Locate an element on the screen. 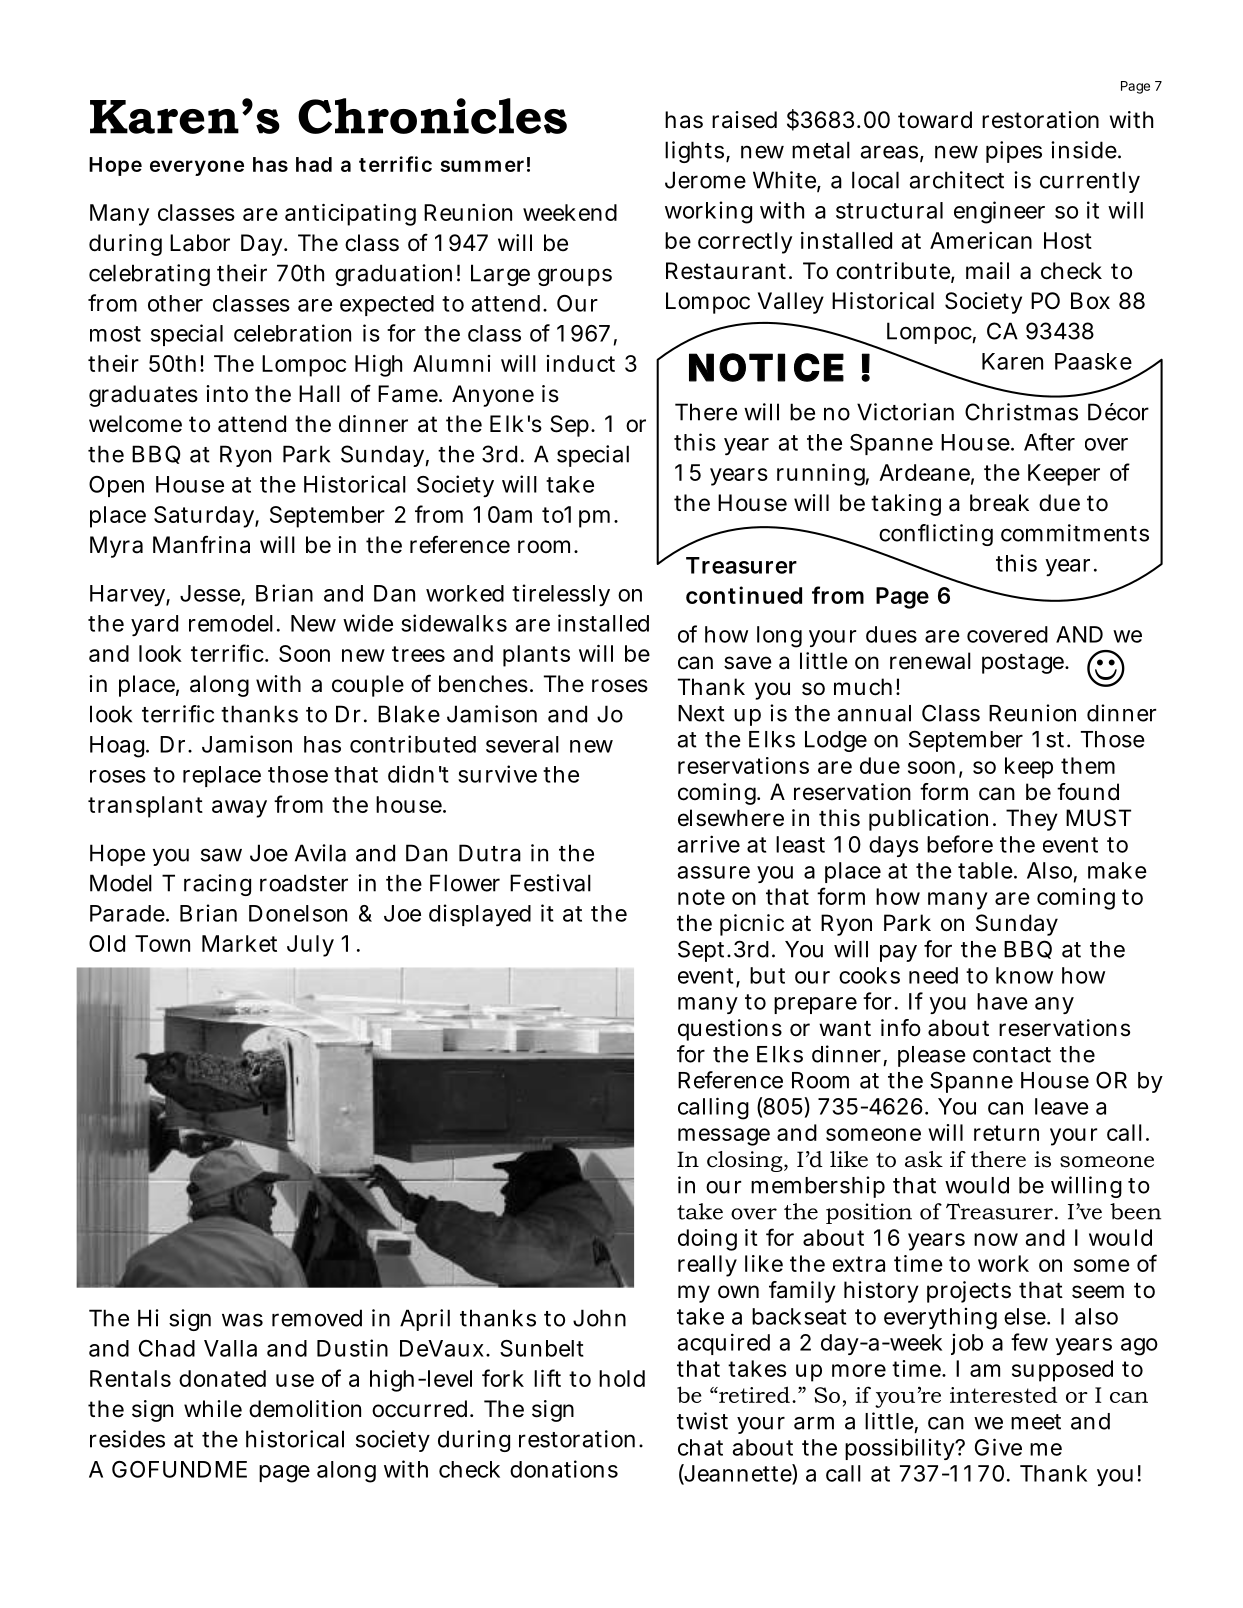 Image resolution: width=1243 pixels, height=1608 pixels. questions is located at coordinates (730, 1030).
